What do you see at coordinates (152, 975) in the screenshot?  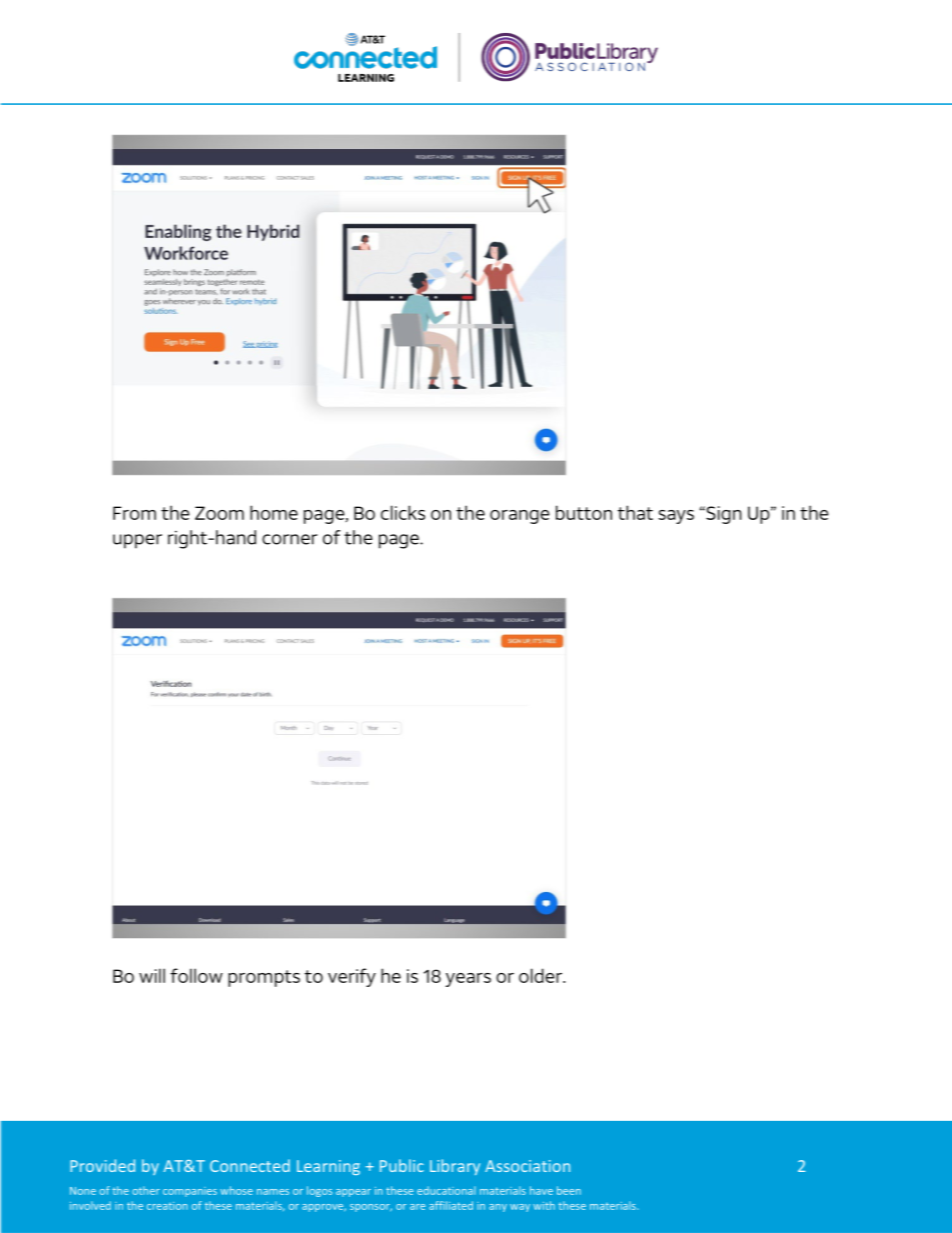 I see `will` at bounding box center [152, 975].
